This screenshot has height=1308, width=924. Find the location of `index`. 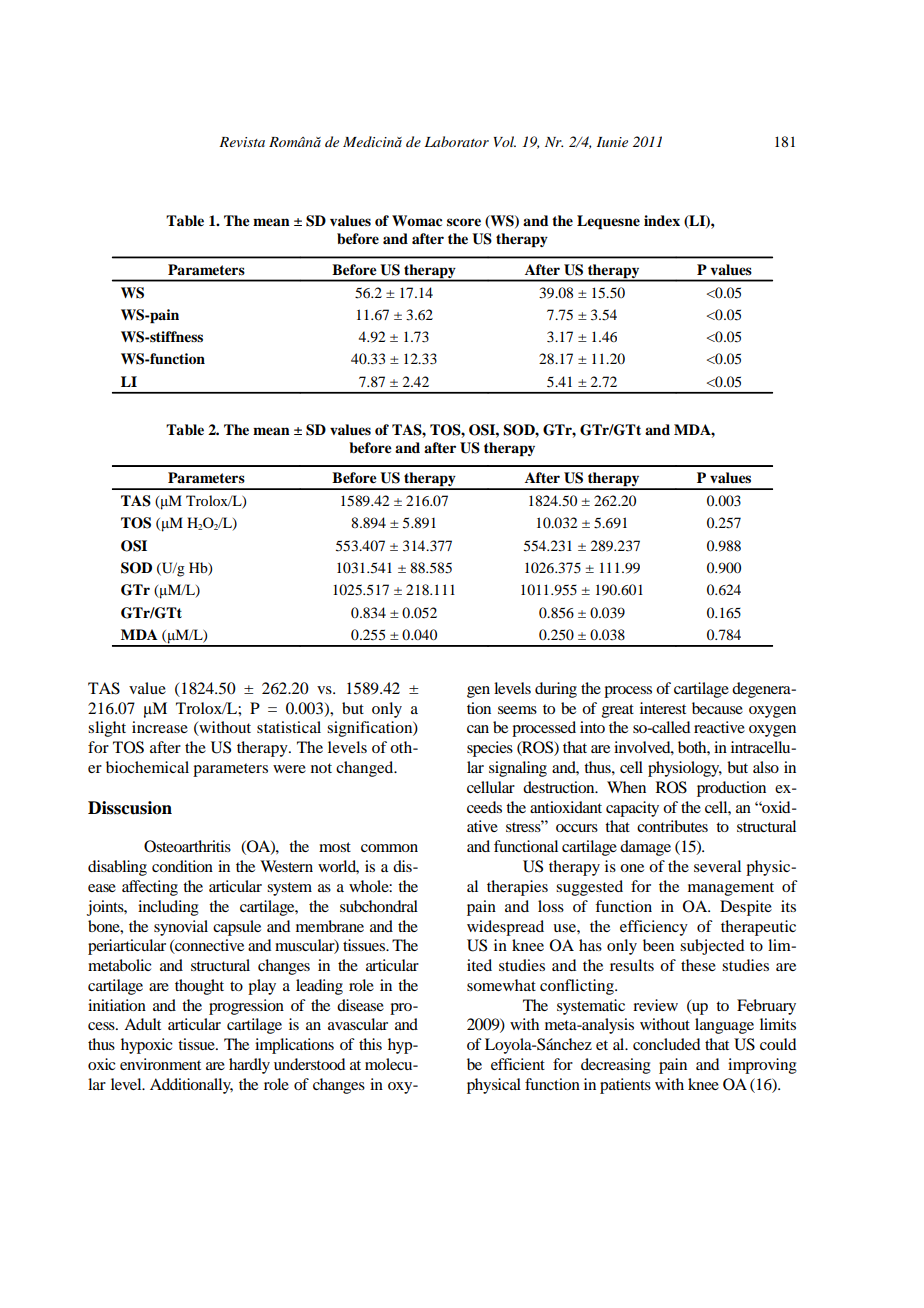

index is located at coordinates (662, 220).
